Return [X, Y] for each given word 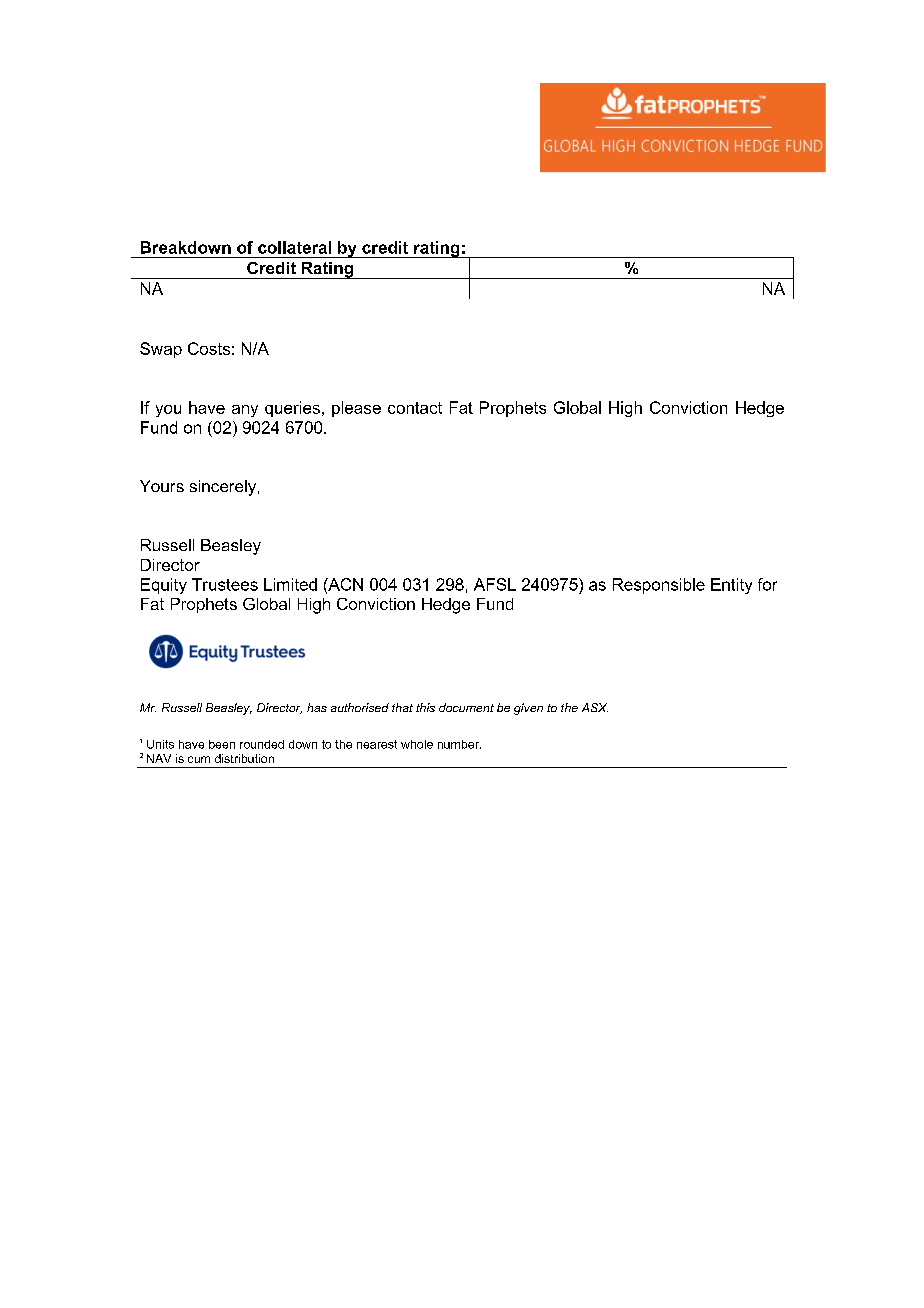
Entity [731, 586]
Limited [290, 584]
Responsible [659, 586]
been [222, 744]
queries [292, 409]
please [356, 409]
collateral [294, 247]
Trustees [225, 584]
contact [415, 408]
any [245, 411]
